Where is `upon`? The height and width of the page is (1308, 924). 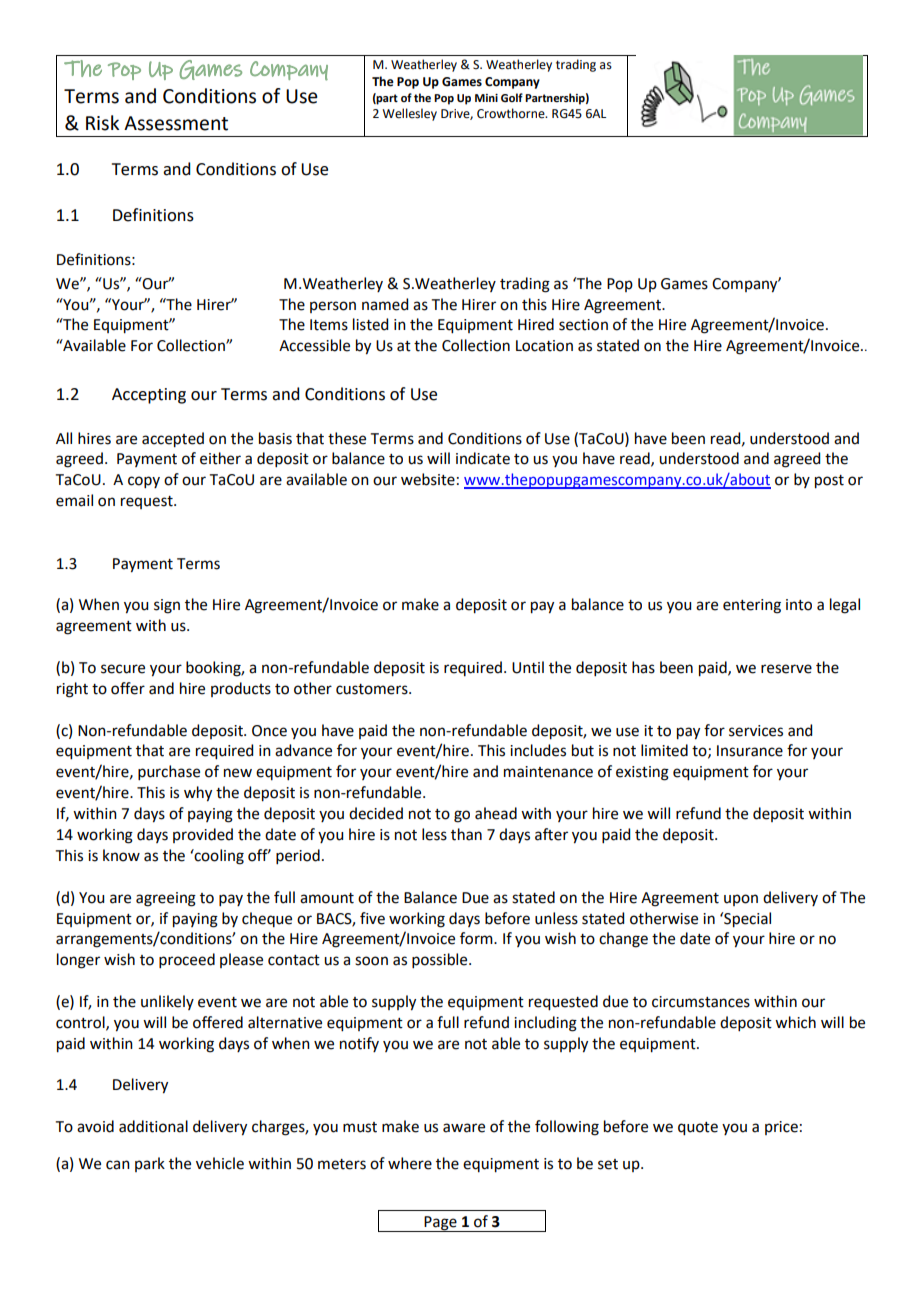 upon is located at coordinates (741, 900).
